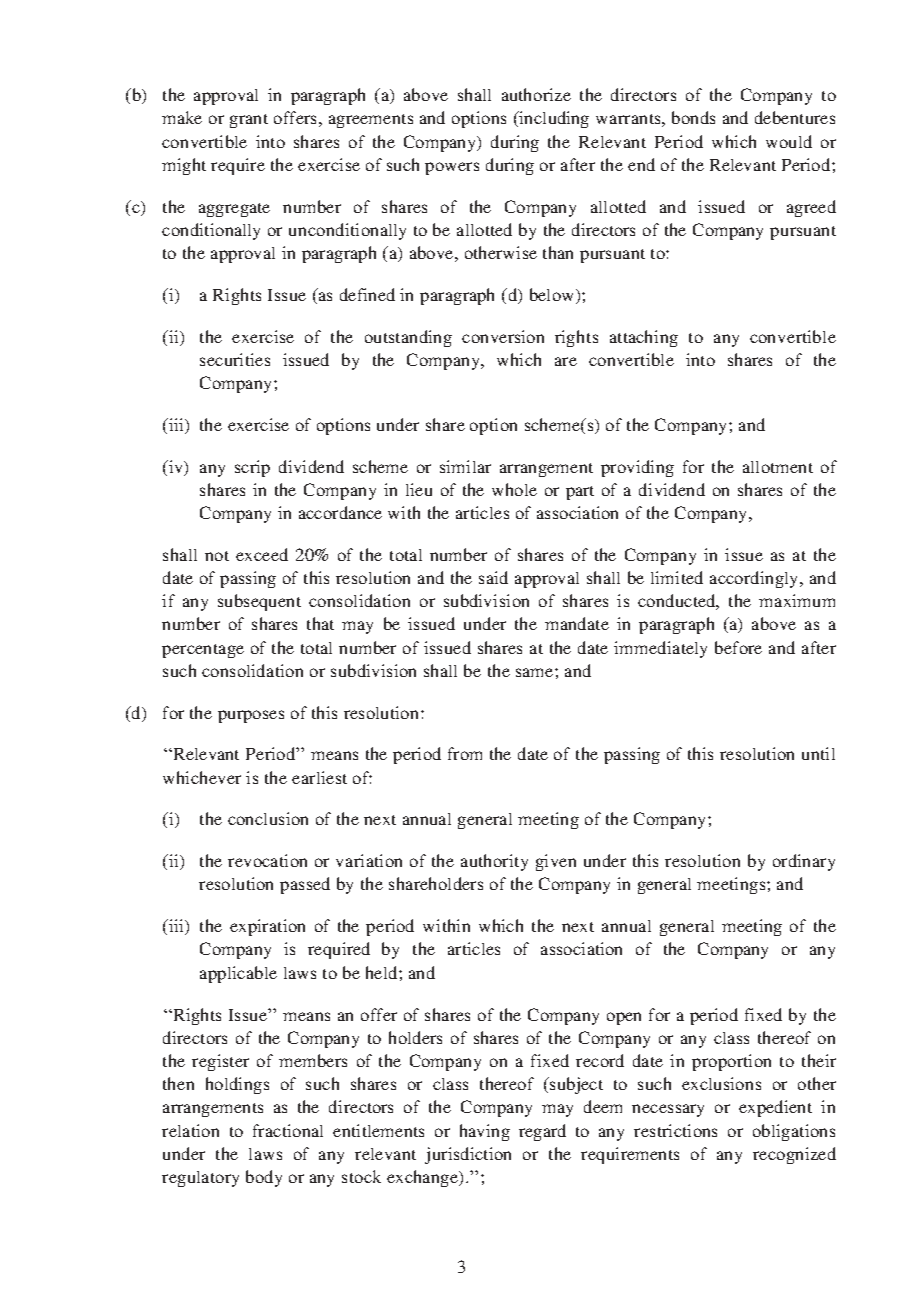  Describe the element at coordinates (252, 468) in the page. I see `scrip` at that location.
